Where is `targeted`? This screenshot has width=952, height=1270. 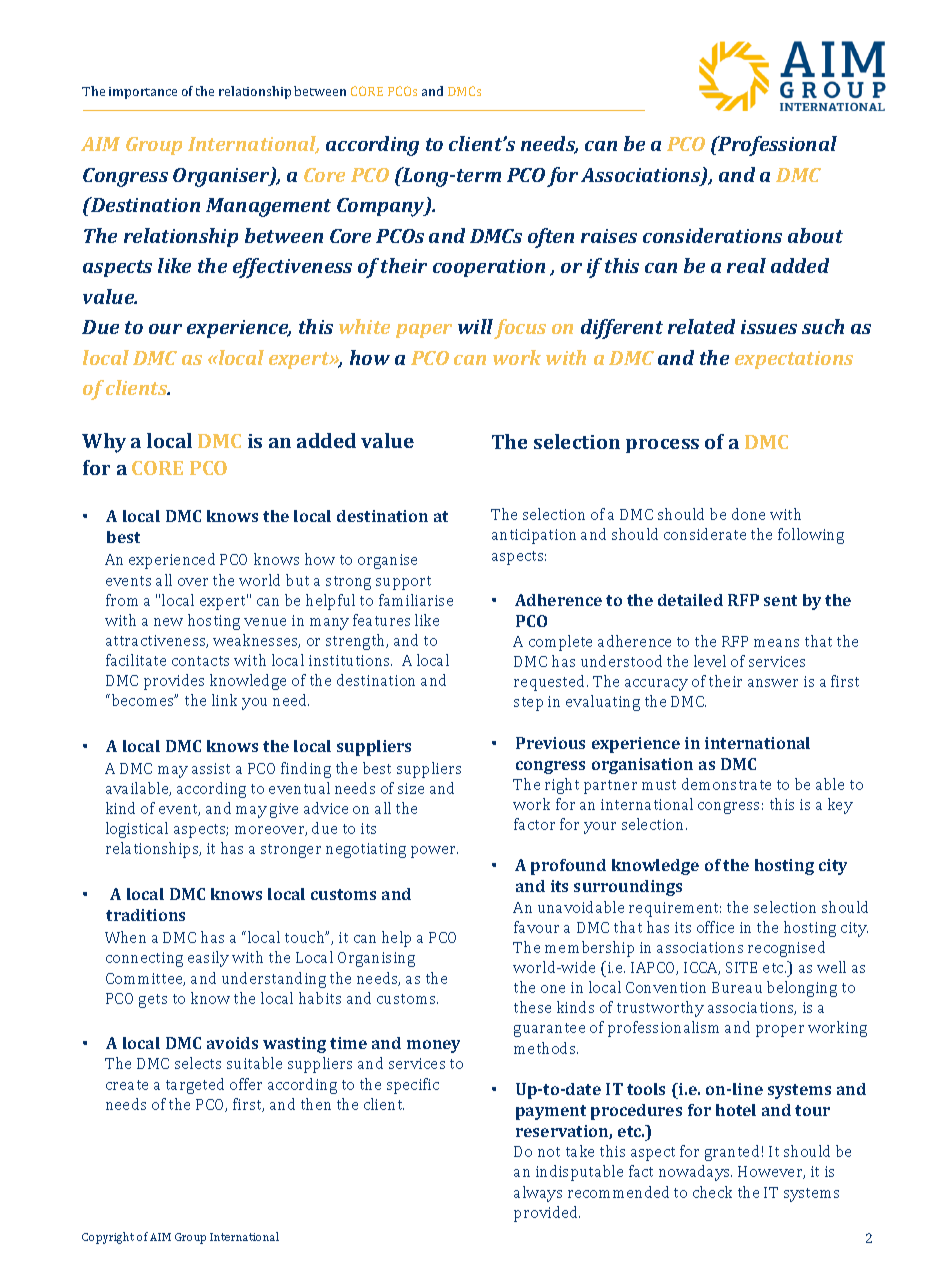 targeted is located at coordinates (195, 1086).
